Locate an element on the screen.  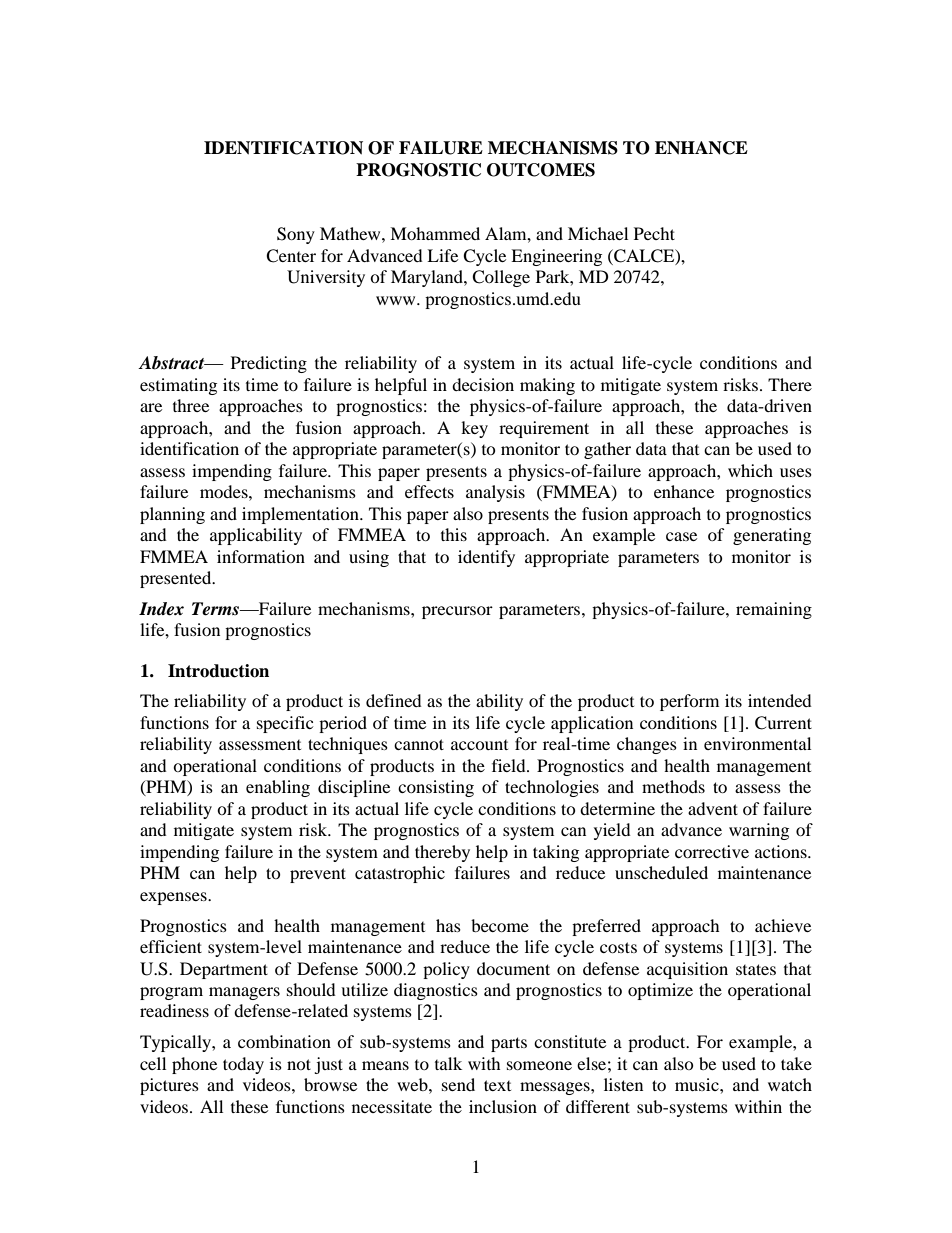
send is located at coordinates (458, 1084).
